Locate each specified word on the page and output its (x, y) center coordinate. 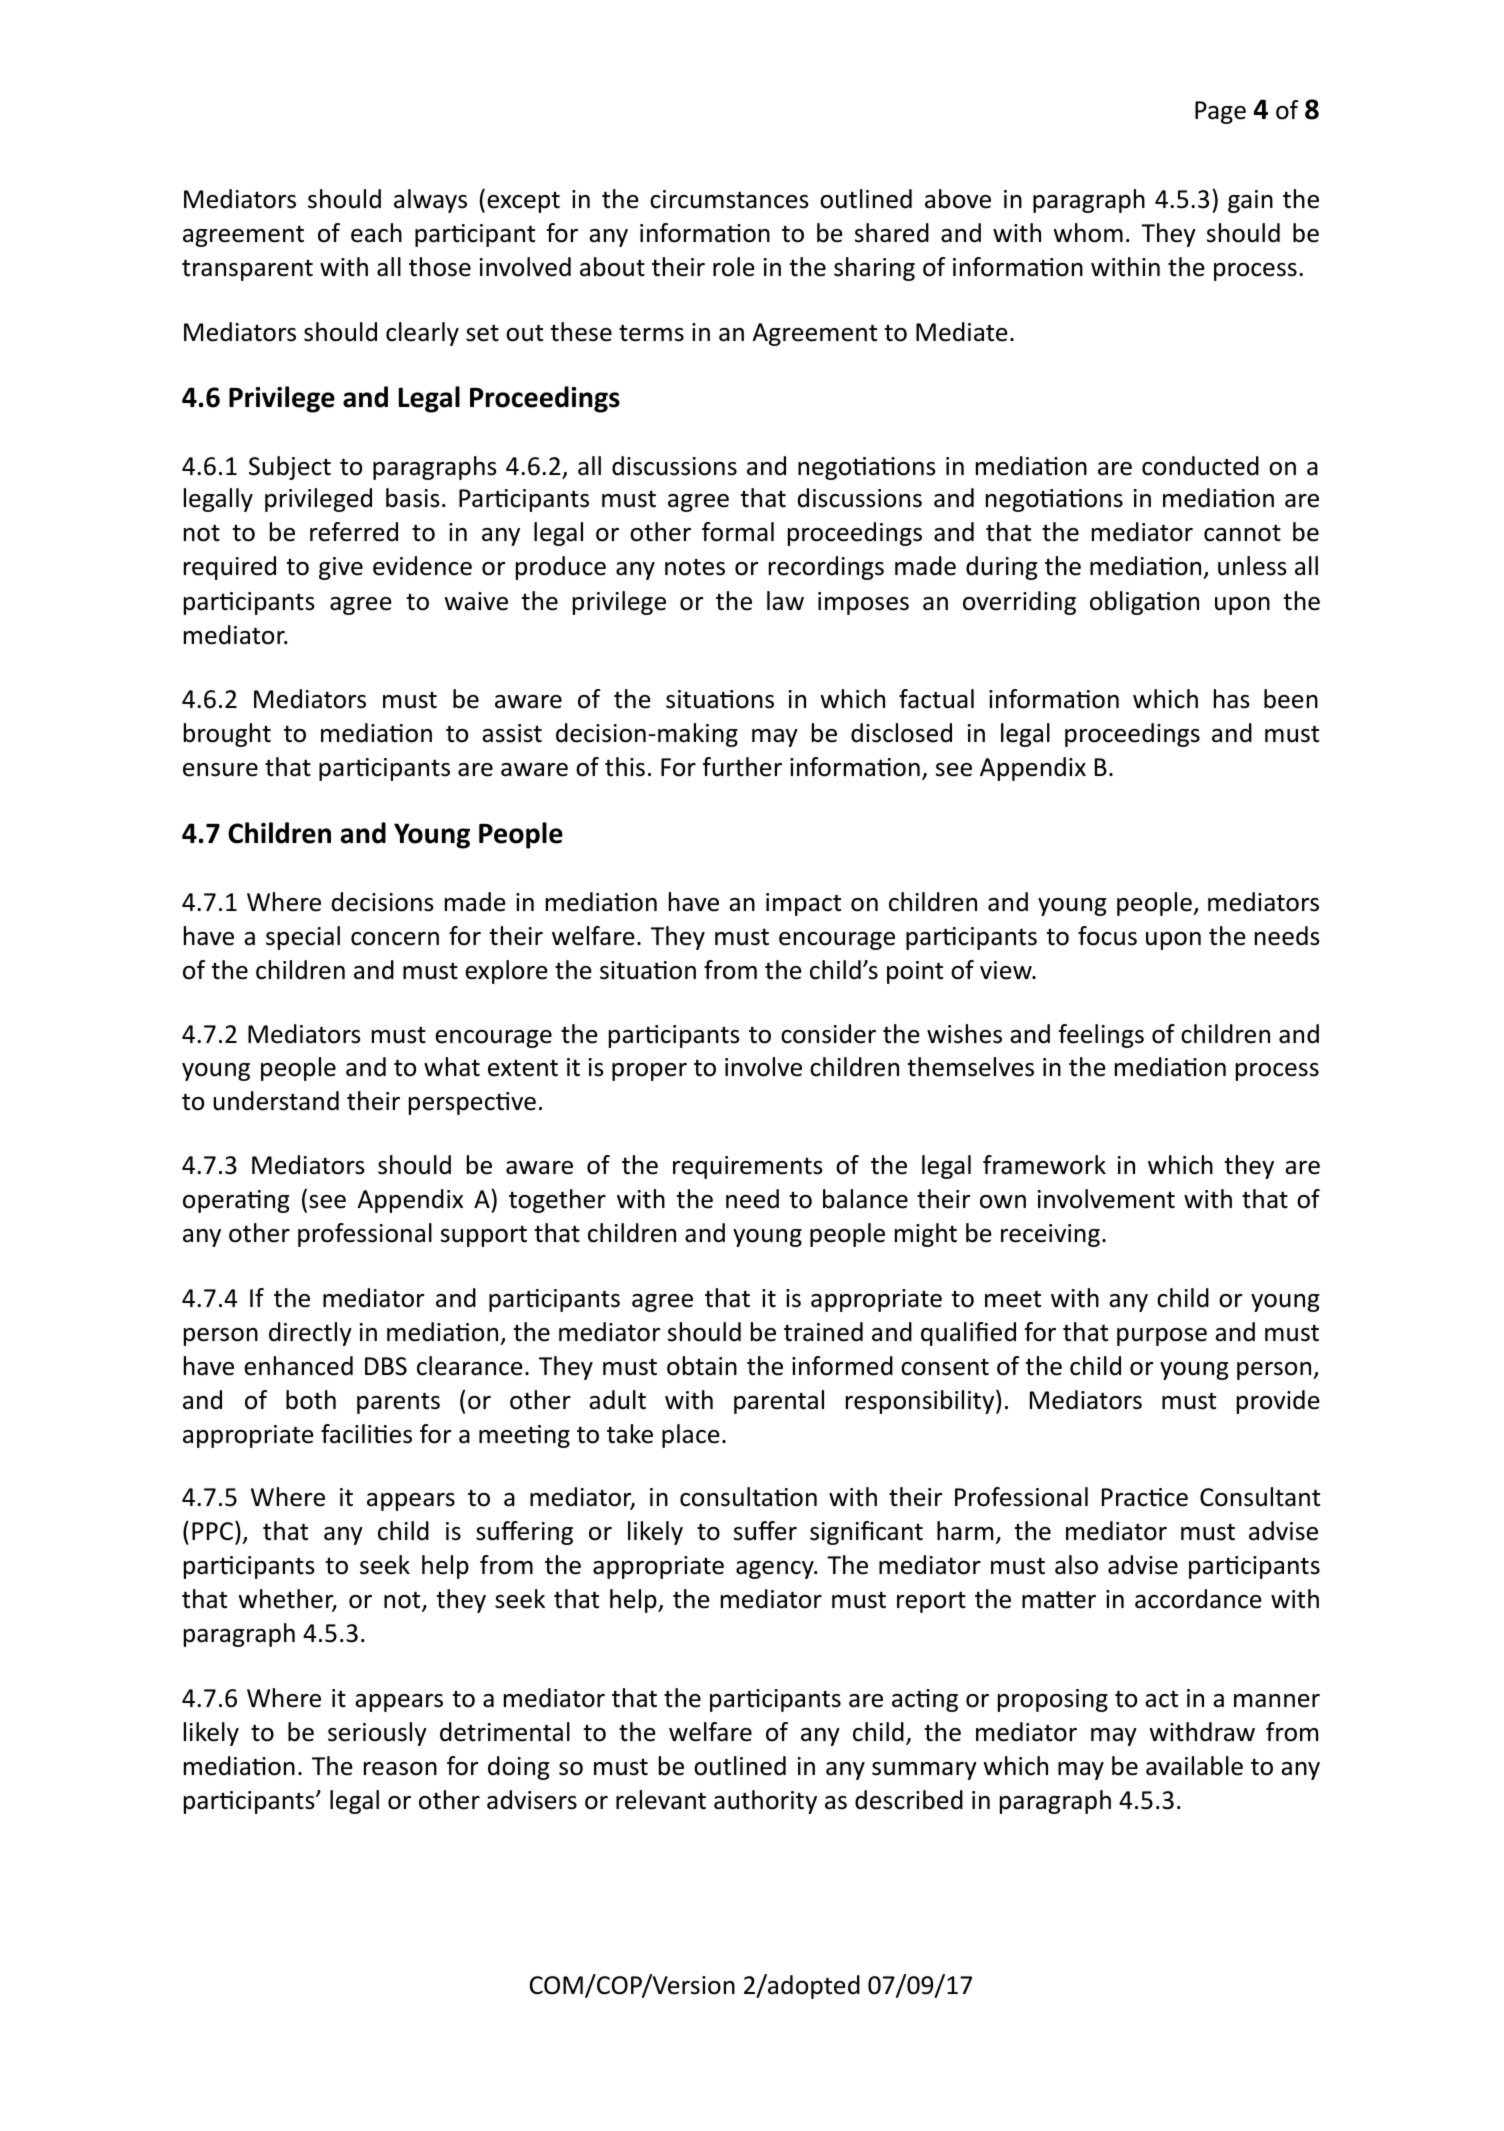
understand (276, 1101)
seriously (377, 1734)
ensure (220, 770)
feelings (1101, 1036)
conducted (1200, 466)
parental (779, 1402)
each (376, 233)
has (1232, 699)
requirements (748, 1167)
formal (738, 532)
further (742, 767)
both (311, 1400)
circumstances (729, 199)
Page (1220, 112)
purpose (1162, 1337)
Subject (290, 468)
